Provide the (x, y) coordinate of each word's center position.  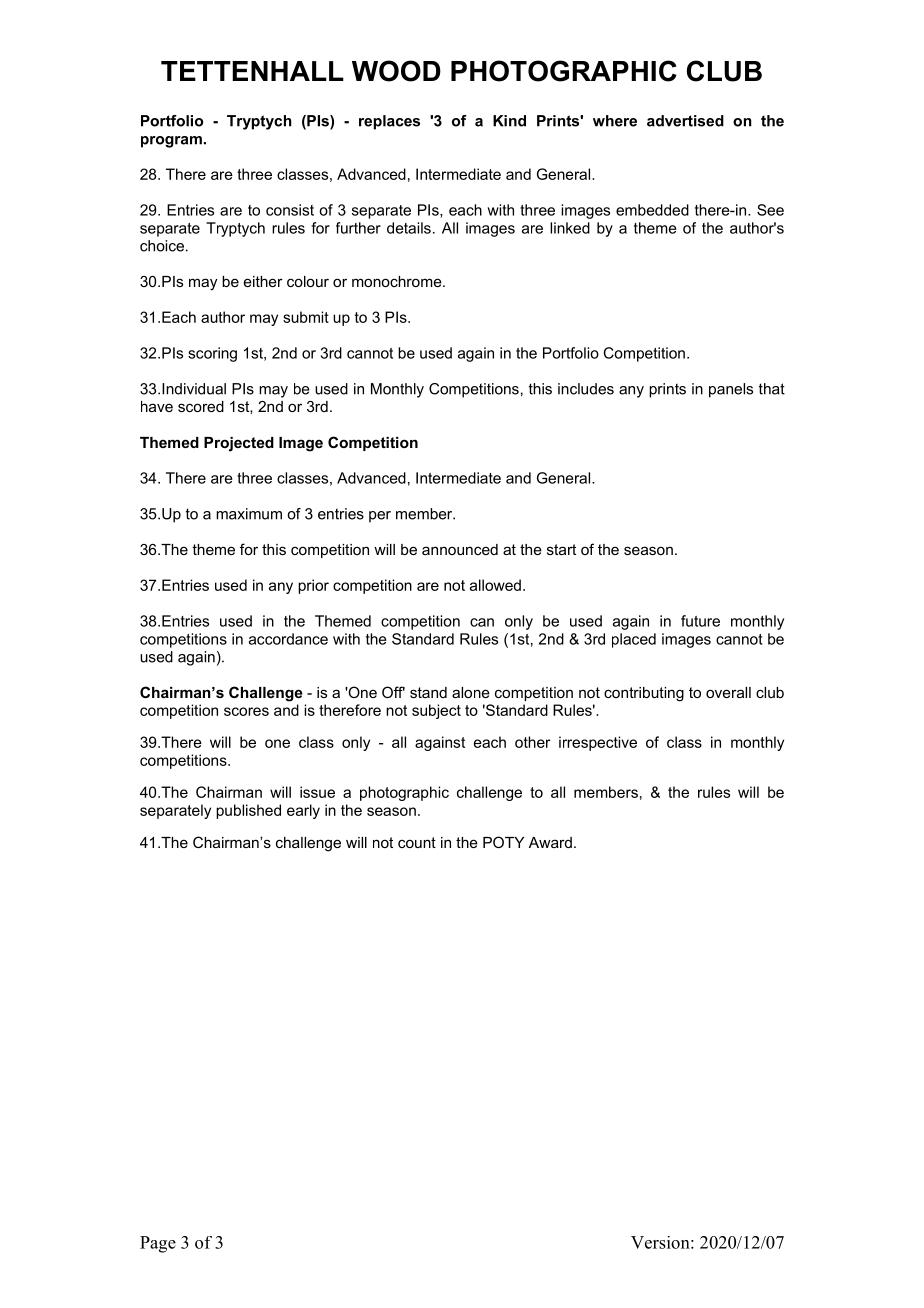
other (532, 742)
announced (460, 549)
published (248, 811)
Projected (239, 444)
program (171, 142)
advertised (685, 121)
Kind (509, 121)
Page (158, 1244)
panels (731, 390)
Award (550, 842)
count (417, 842)
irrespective (598, 743)
